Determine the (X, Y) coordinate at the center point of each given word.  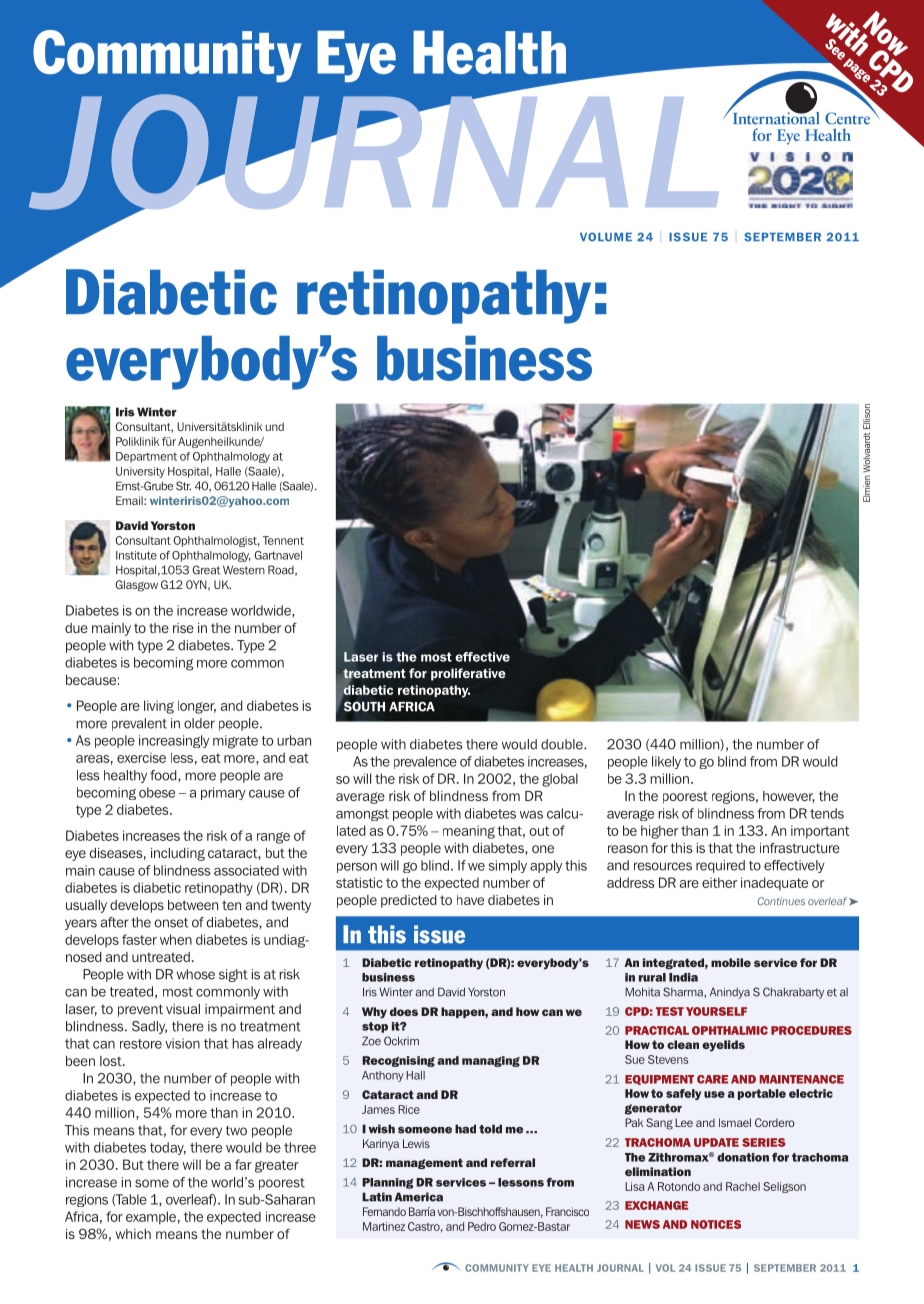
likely (666, 762)
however (789, 797)
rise (183, 628)
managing (491, 1061)
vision (182, 1043)
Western (244, 570)
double (563, 744)
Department (146, 457)
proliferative (468, 674)
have (470, 900)
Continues (781, 901)
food (164, 775)
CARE (712, 1079)
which (133, 1234)
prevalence (425, 762)
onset (171, 923)
